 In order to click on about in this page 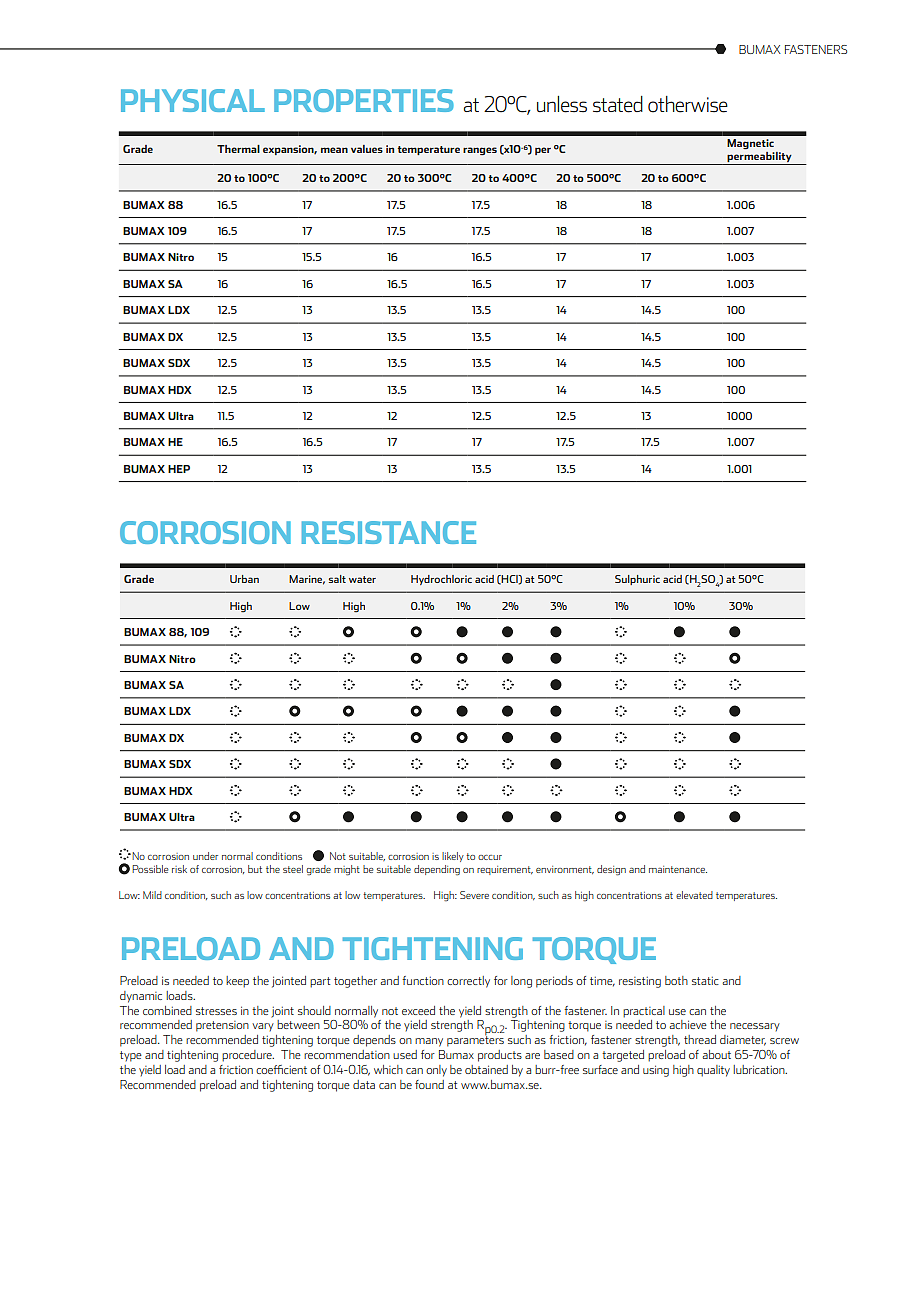, I will do `click(716, 1054)`.
